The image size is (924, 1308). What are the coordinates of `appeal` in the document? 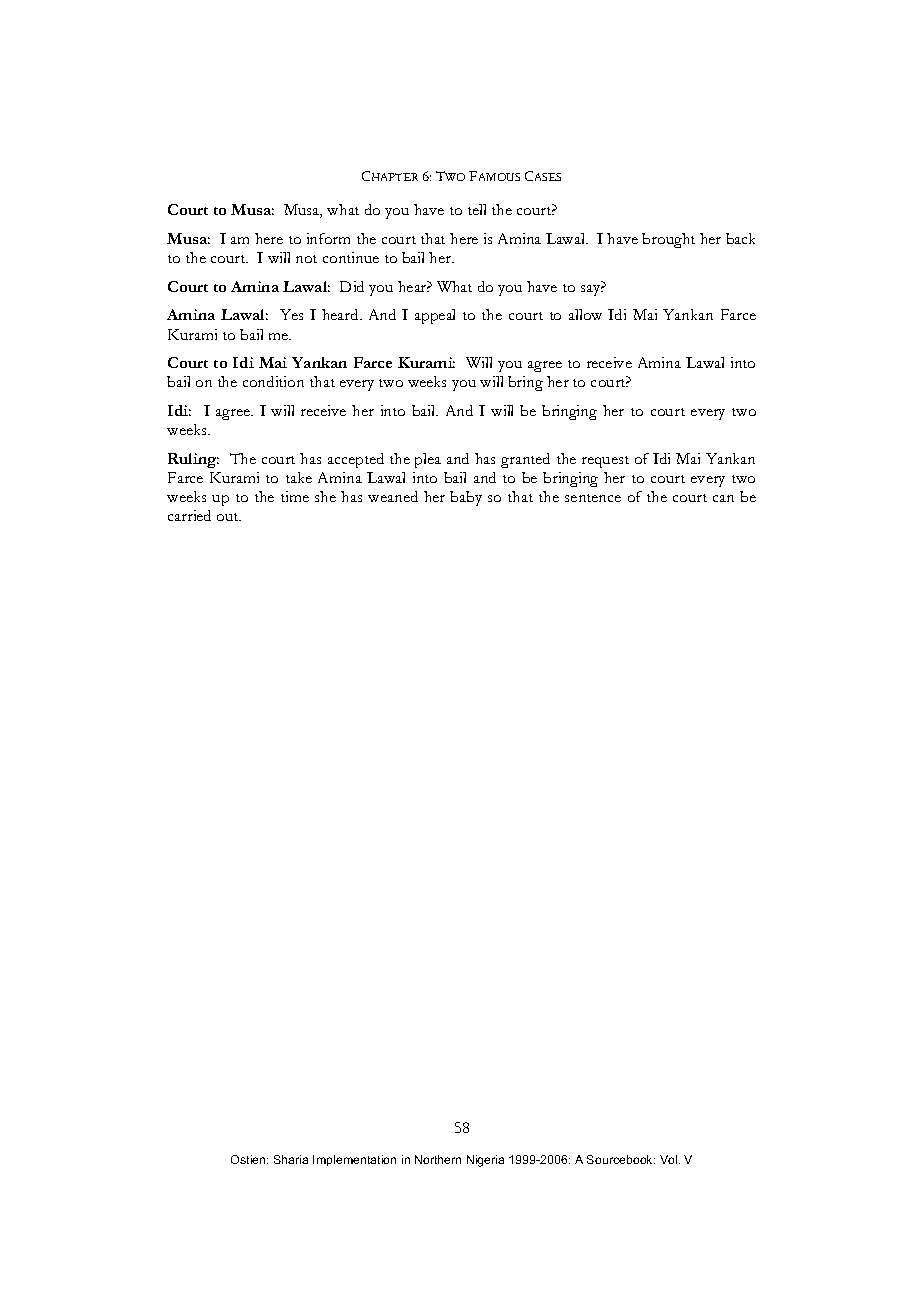 It's located at (435, 316).
